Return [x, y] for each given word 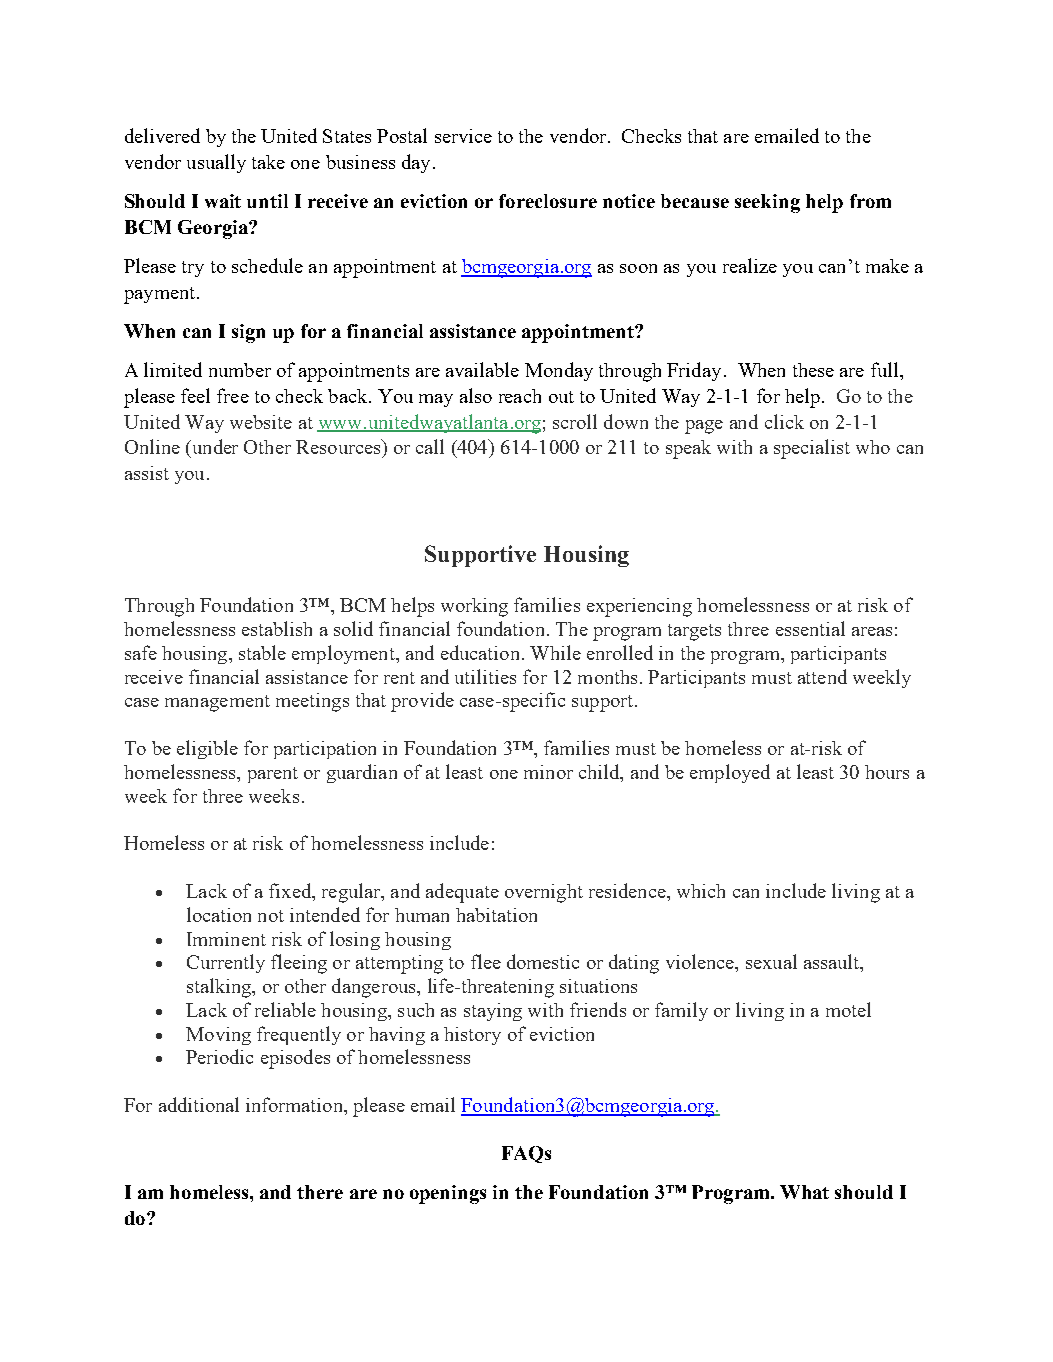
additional [199, 1104]
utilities [485, 676]
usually [216, 163]
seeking [767, 203]
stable [262, 652]
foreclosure [548, 201]
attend [822, 676]
